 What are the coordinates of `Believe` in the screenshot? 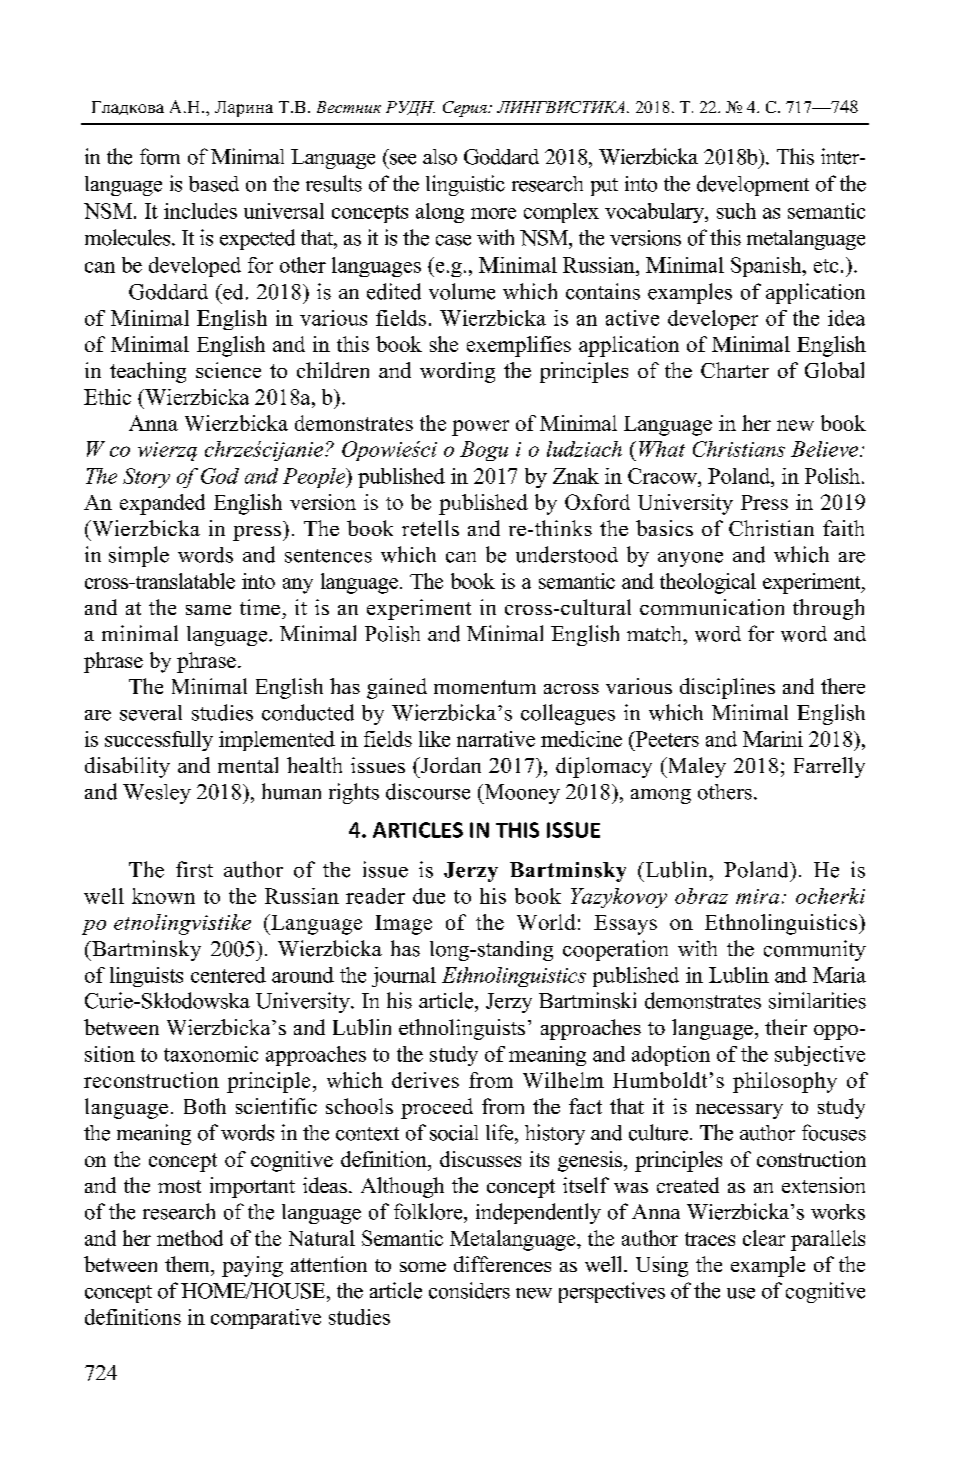 It's located at (826, 449).
